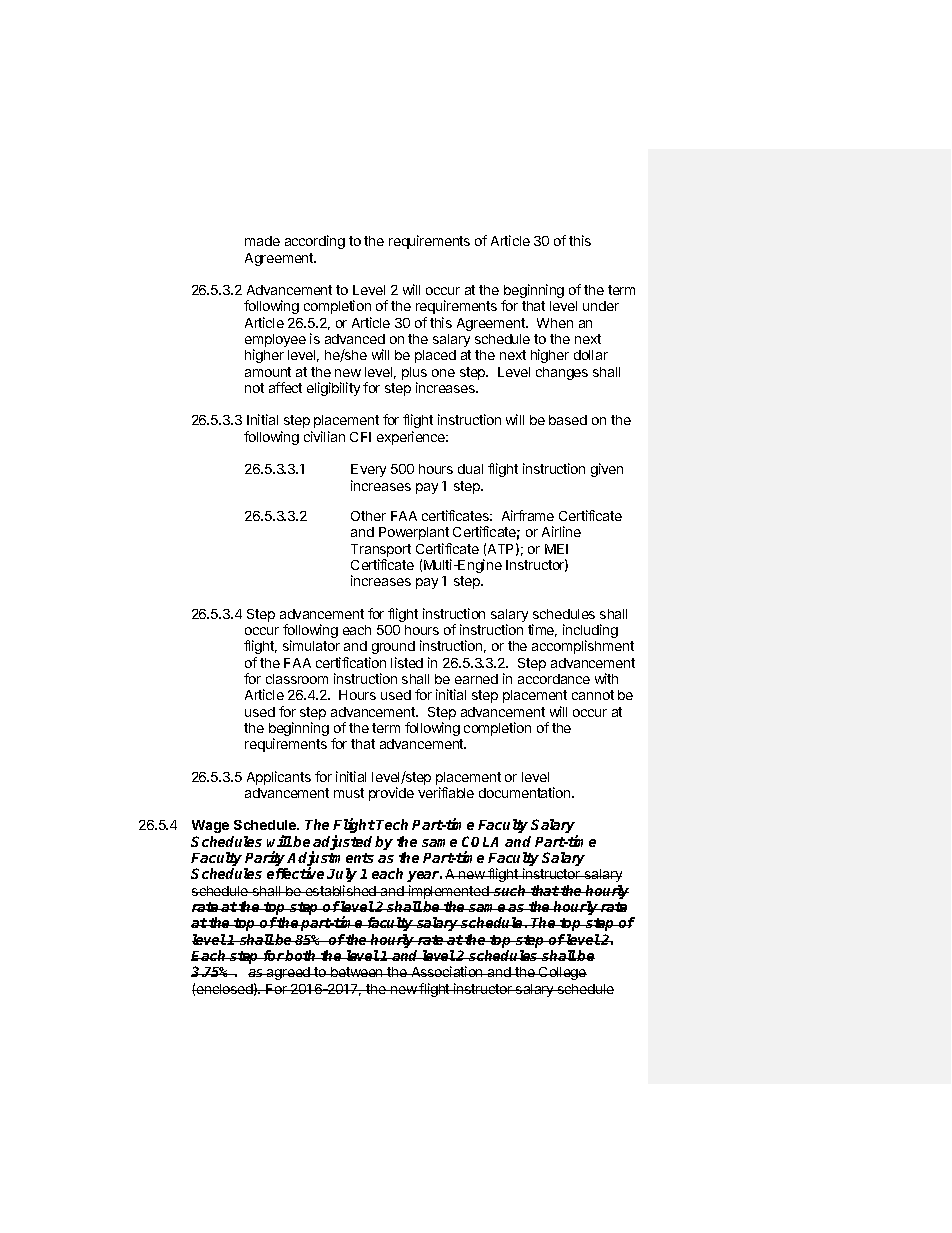  What do you see at coordinates (392, 824) in the screenshot?
I see `Tech` at bounding box center [392, 824].
